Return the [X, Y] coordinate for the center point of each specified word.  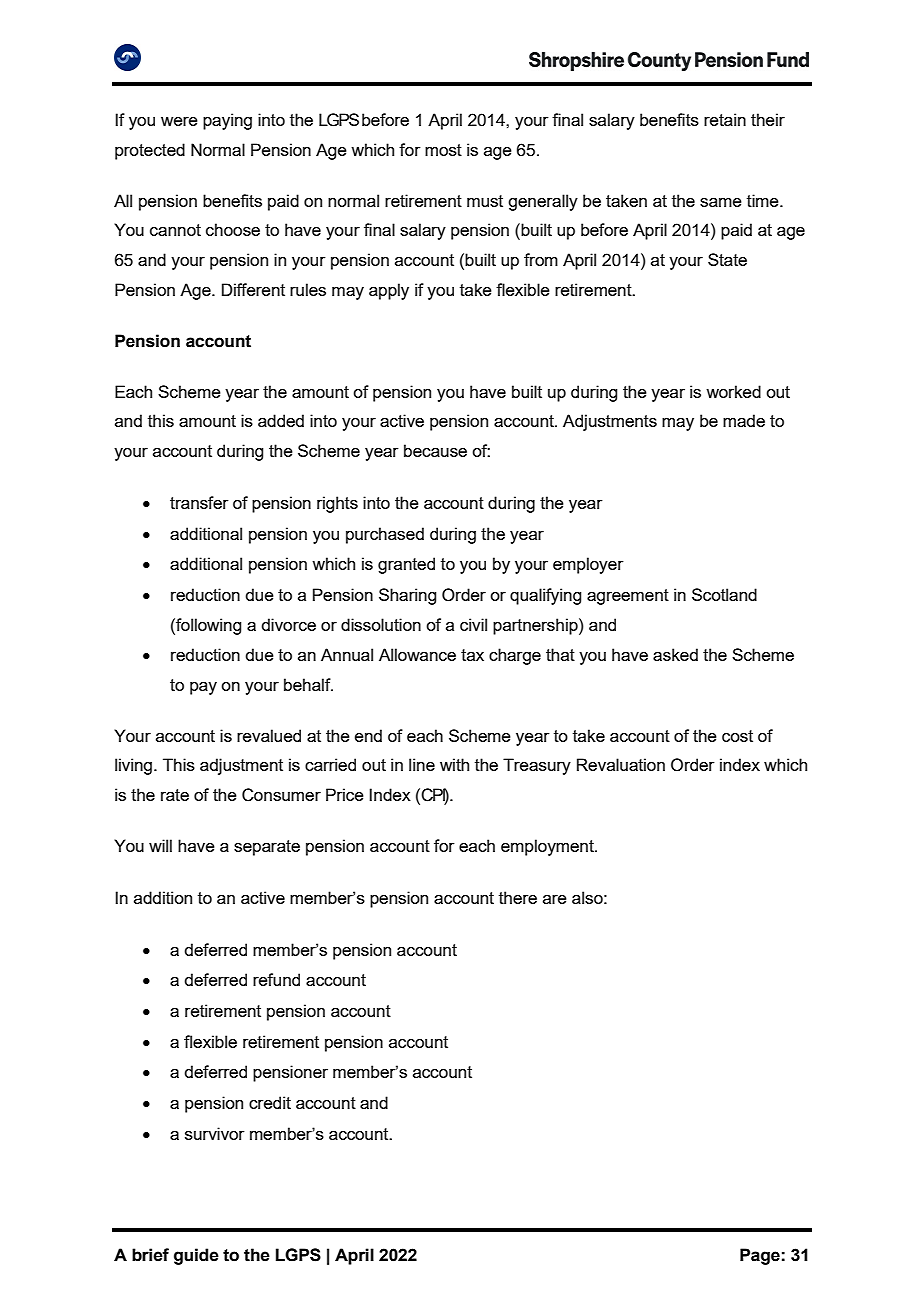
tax [472, 655]
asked [675, 654]
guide [196, 1256]
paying [227, 121]
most [443, 150]
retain [725, 119]
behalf [308, 684]
